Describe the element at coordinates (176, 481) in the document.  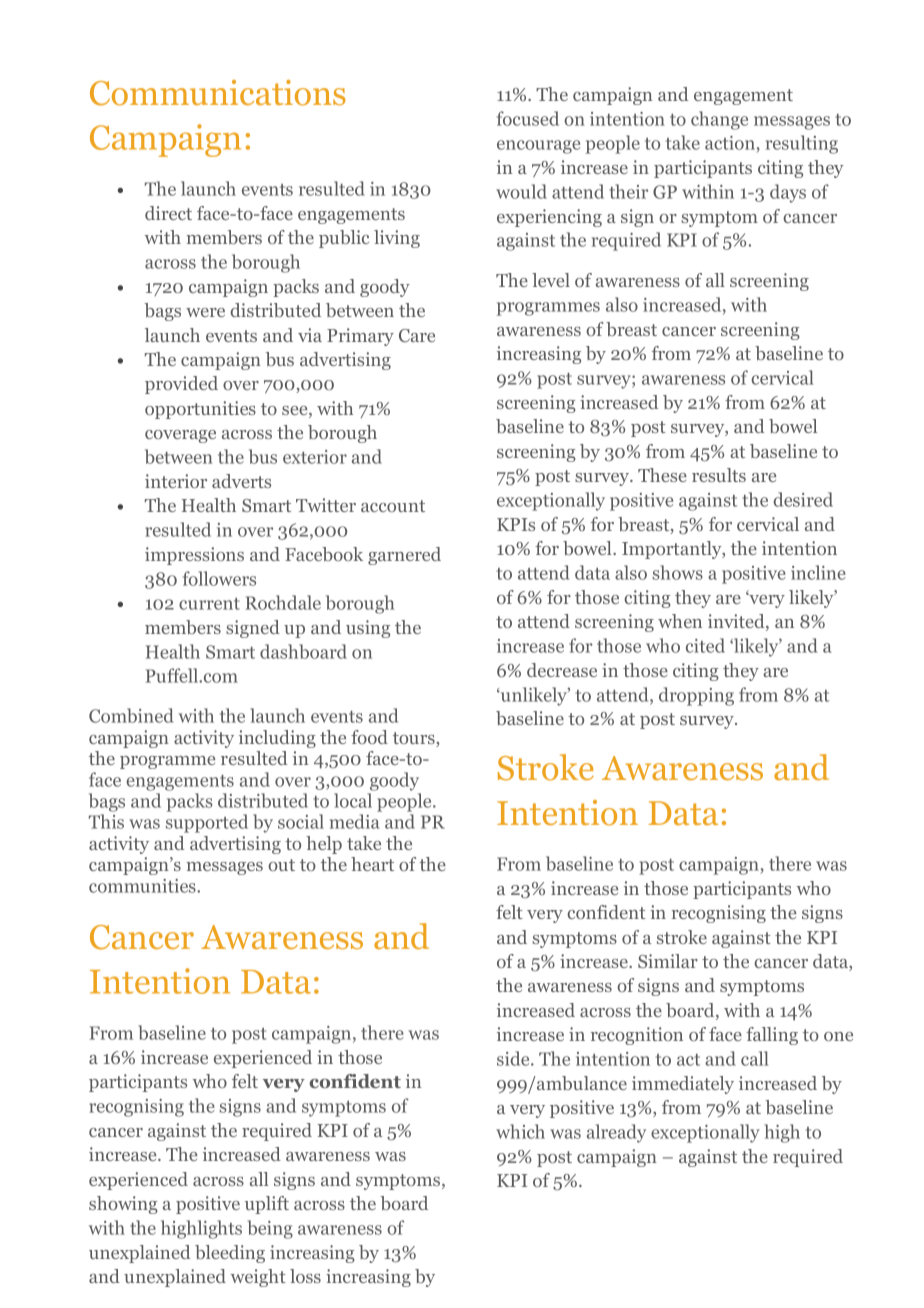
I see `interior` at that location.
